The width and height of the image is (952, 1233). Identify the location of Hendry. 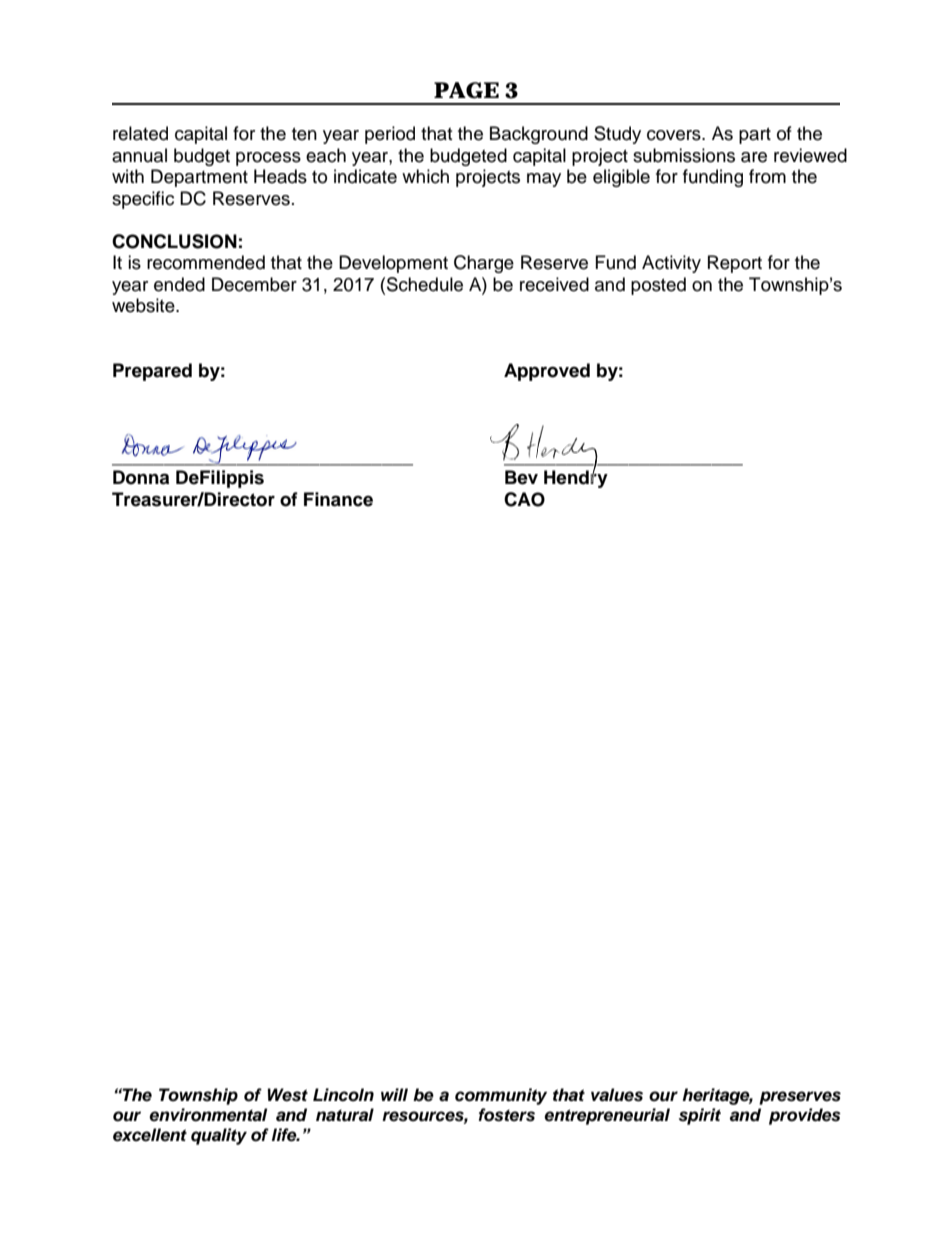
(576, 478).
